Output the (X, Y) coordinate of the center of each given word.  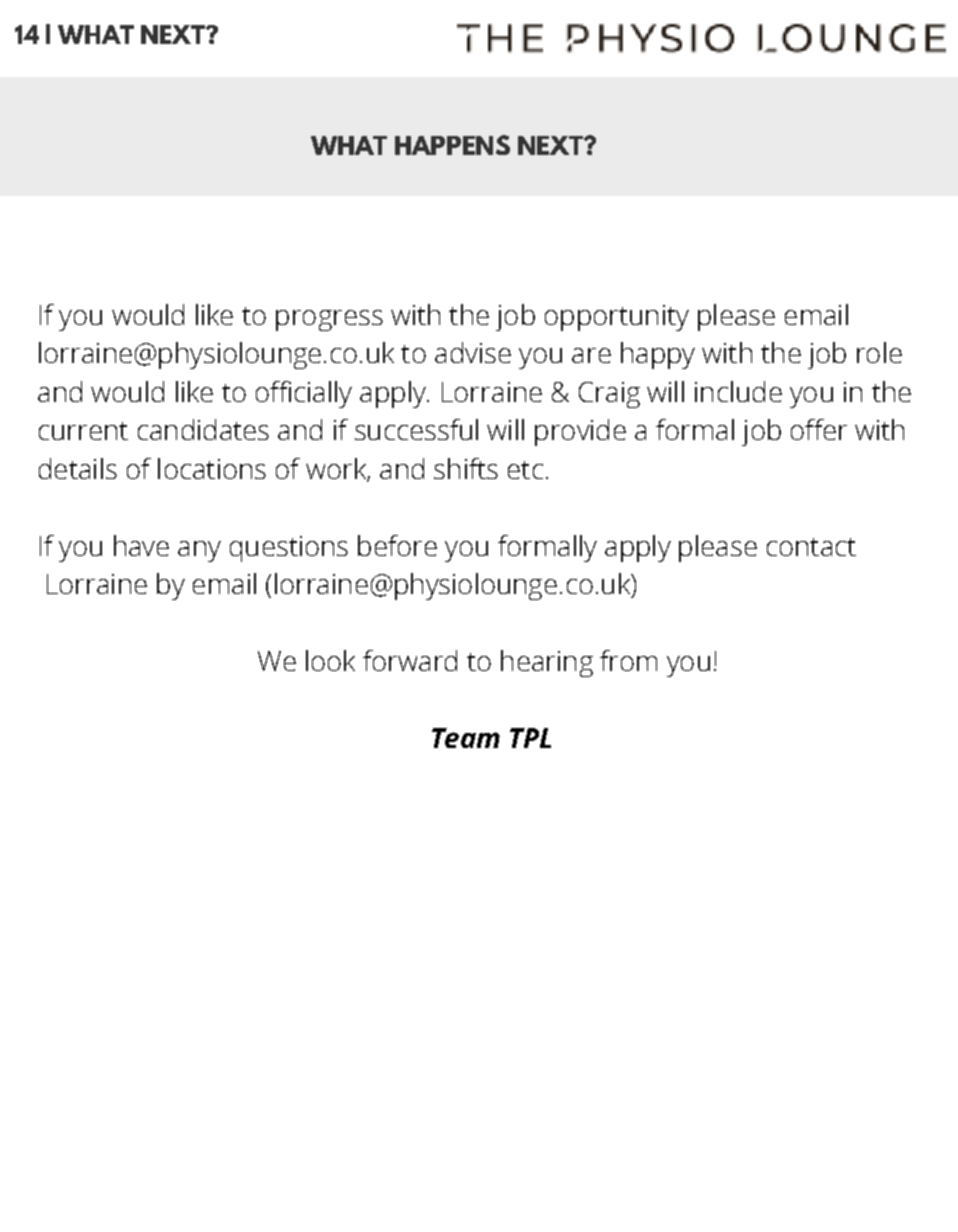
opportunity (617, 318)
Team (466, 738)
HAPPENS (452, 145)
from (628, 660)
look (330, 660)
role (879, 352)
